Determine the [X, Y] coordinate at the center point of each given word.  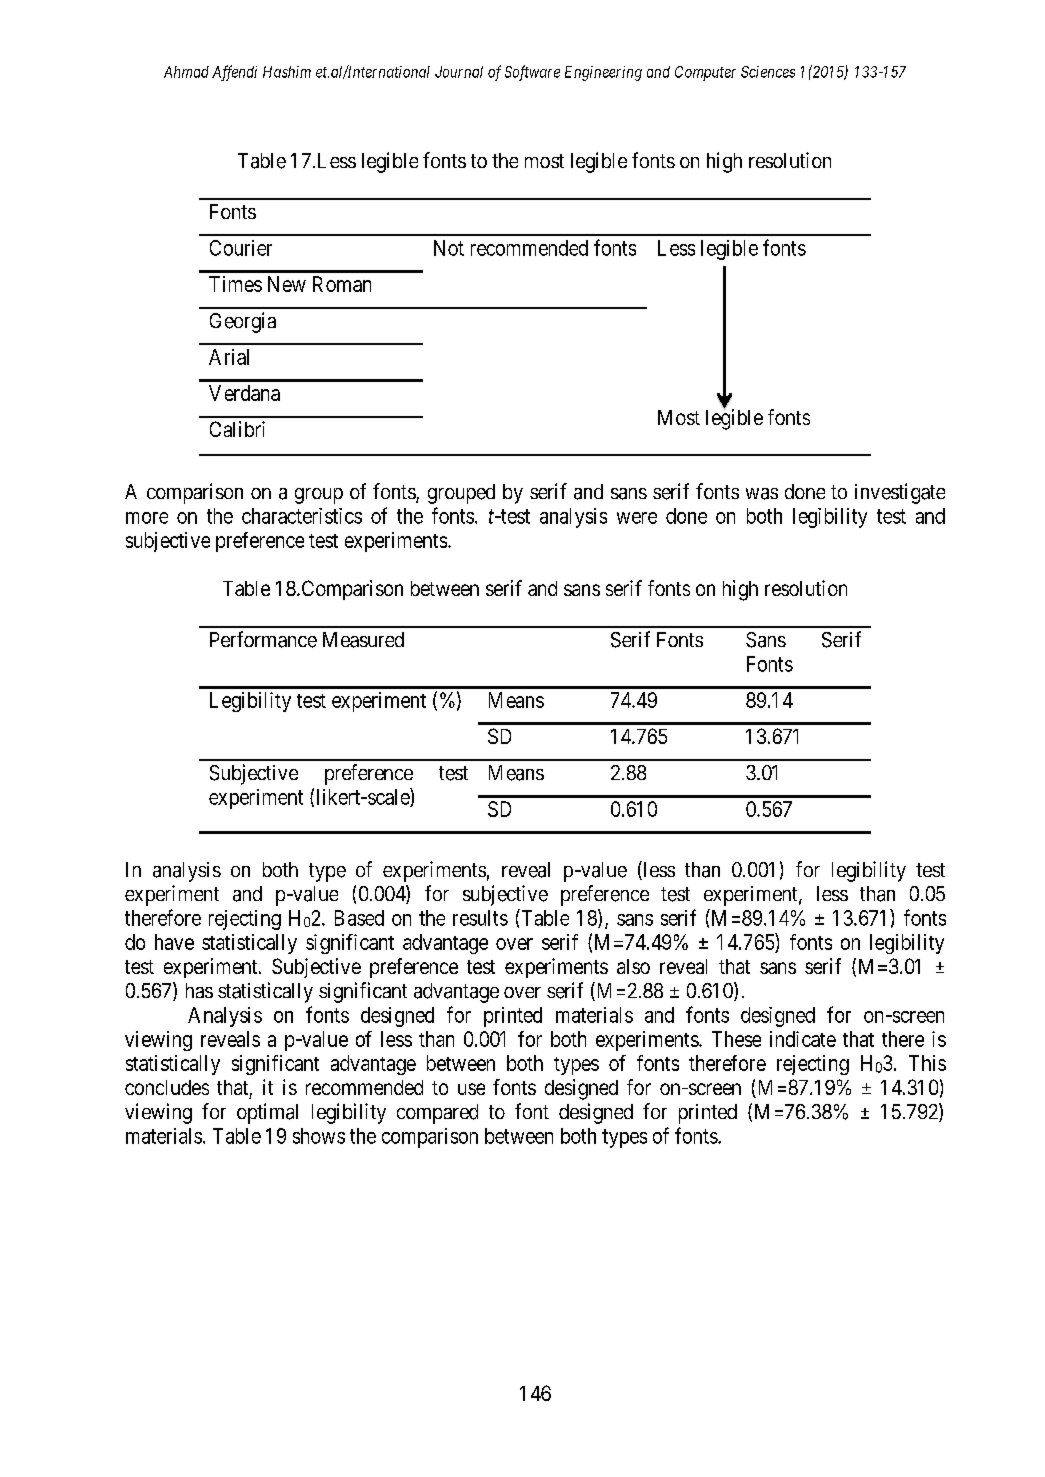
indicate [803, 1039]
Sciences [768, 72]
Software [532, 73]
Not [449, 248]
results [480, 918]
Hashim [287, 72]
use [471, 1089]
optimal [267, 1113]
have [174, 942]
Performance [263, 639]
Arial [229, 357]
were [637, 518]
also [633, 966]
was [762, 494]
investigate [900, 493]
